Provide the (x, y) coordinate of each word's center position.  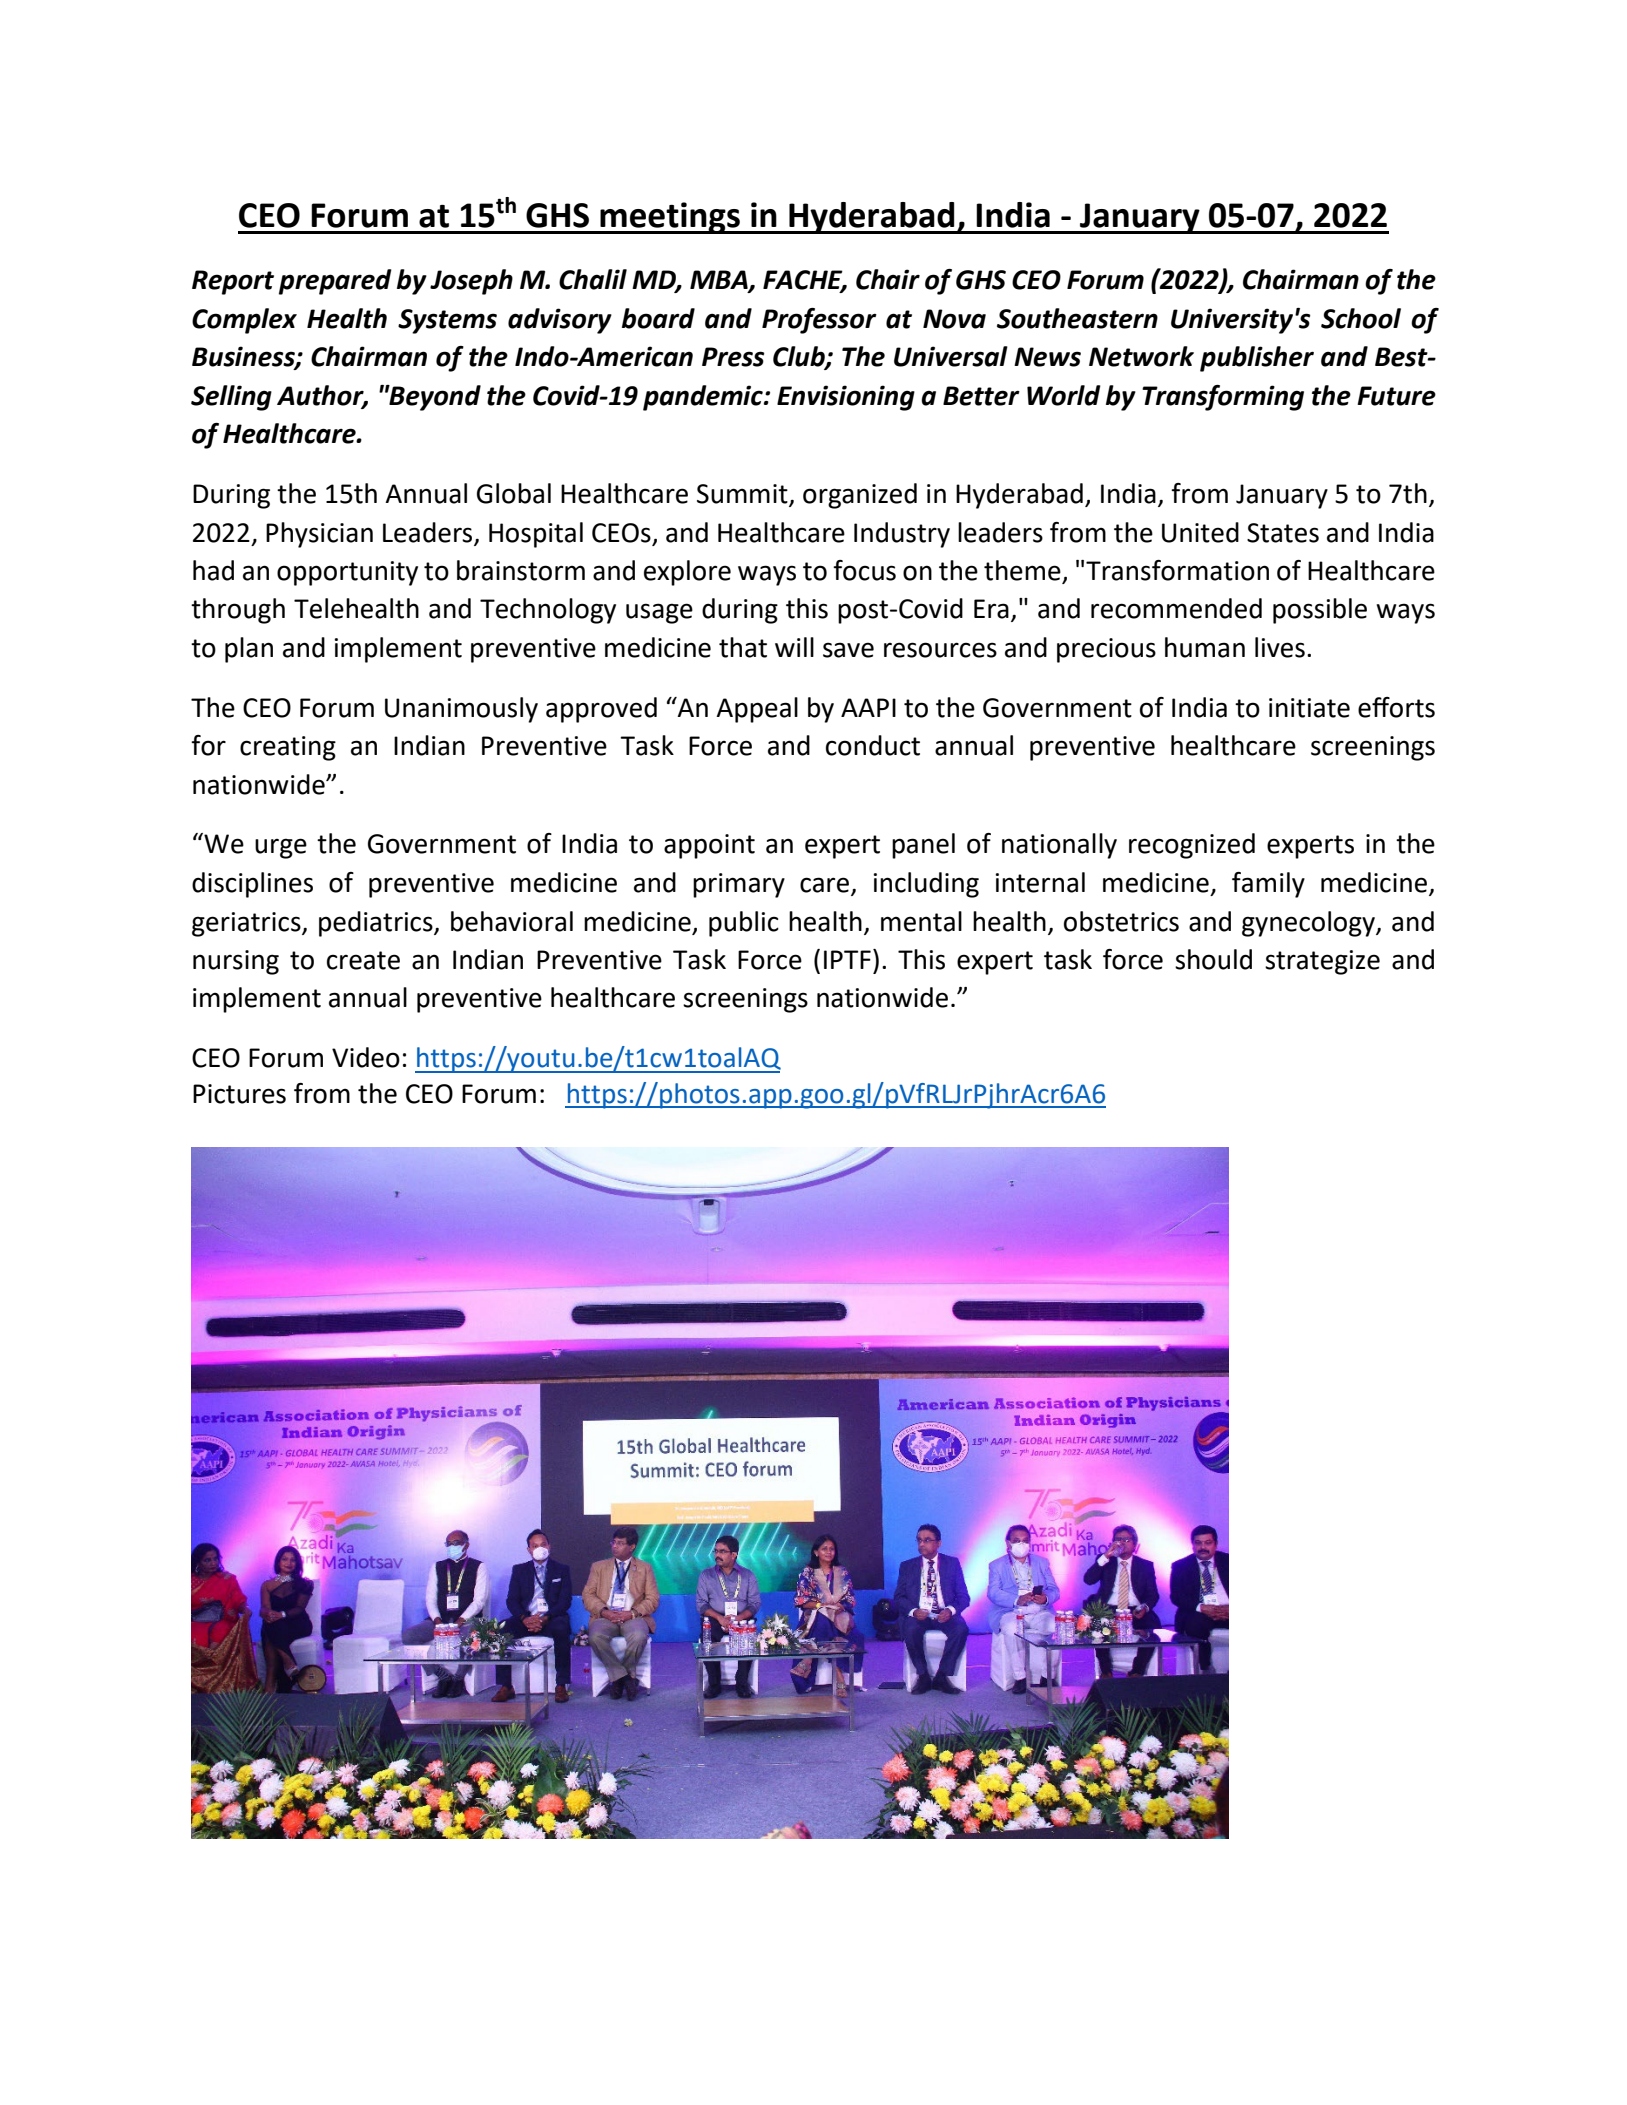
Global (514, 493)
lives (1280, 647)
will (794, 647)
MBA (720, 280)
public (744, 924)
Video (366, 1057)
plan (249, 650)
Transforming (1223, 398)
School (1361, 318)
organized (860, 496)
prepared (335, 282)
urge (281, 848)
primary (739, 885)
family (1268, 885)
